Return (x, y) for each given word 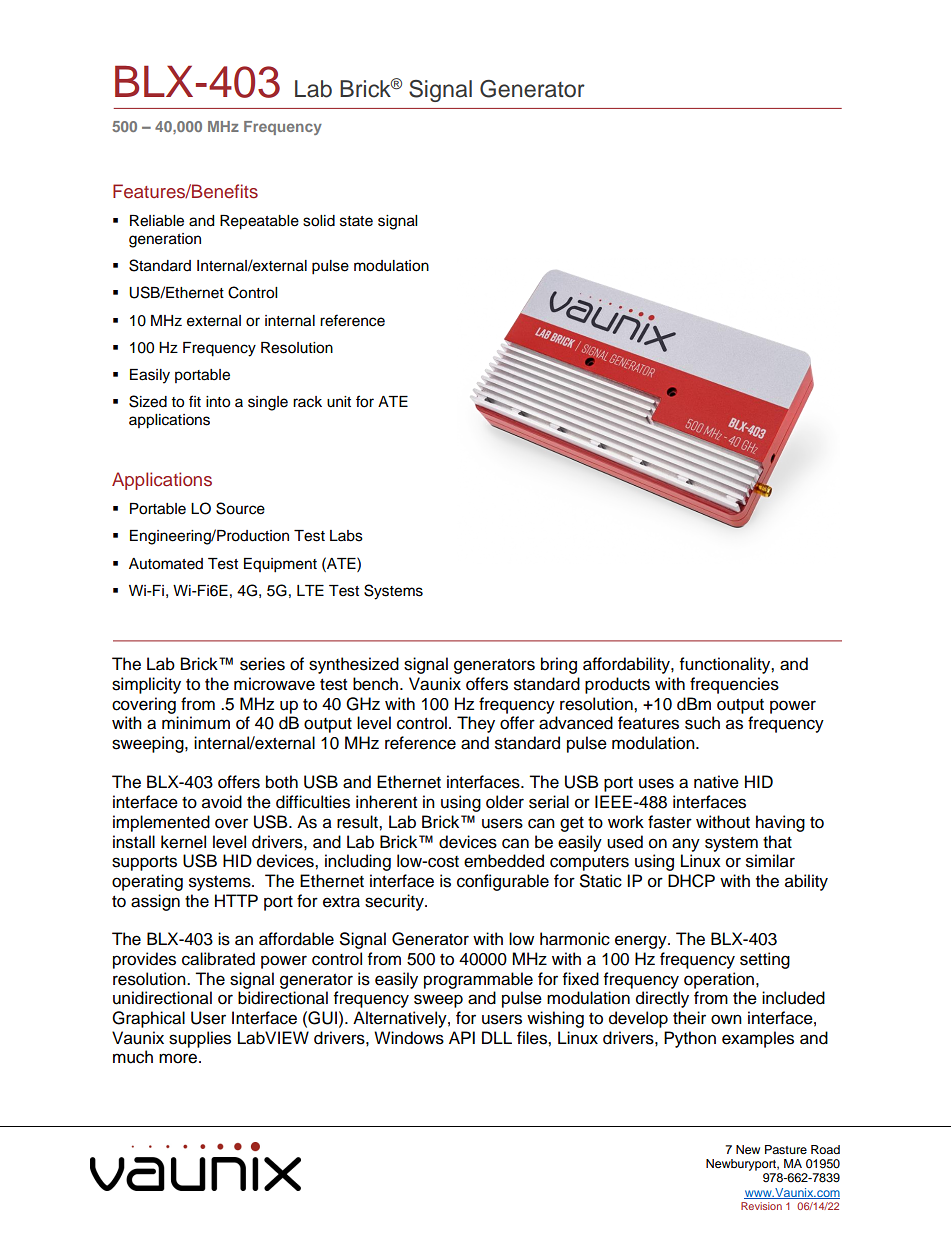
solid (319, 221)
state (356, 221)
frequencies (734, 685)
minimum (196, 723)
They (476, 724)
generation (165, 240)
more (179, 1058)
